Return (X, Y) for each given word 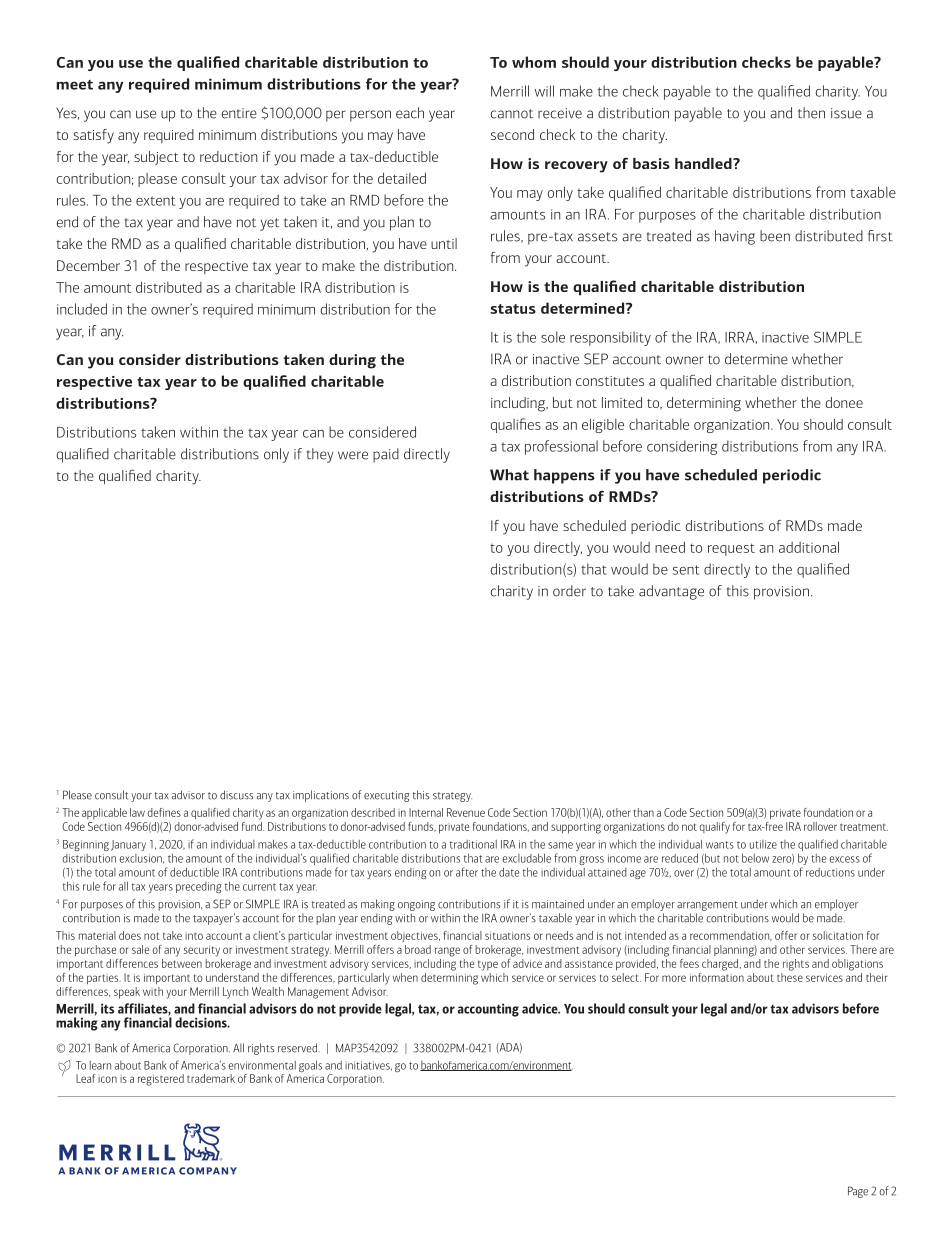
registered (161, 1080)
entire (239, 113)
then (811, 113)
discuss (236, 795)
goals (310, 1066)
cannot (512, 114)
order (569, 591)
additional (809, 547)
